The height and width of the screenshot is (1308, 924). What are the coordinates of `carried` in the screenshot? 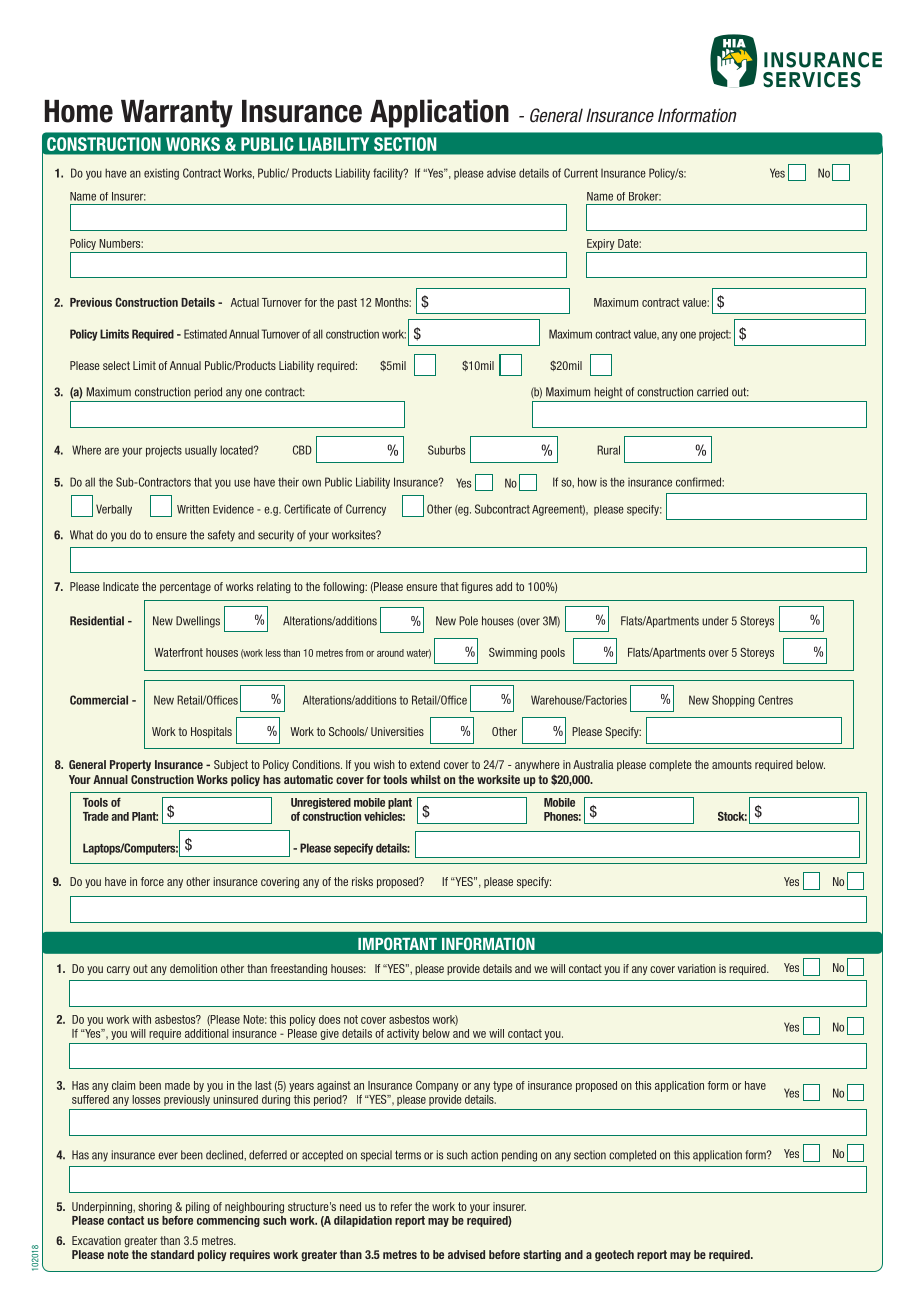 It's located at (712, 392).
